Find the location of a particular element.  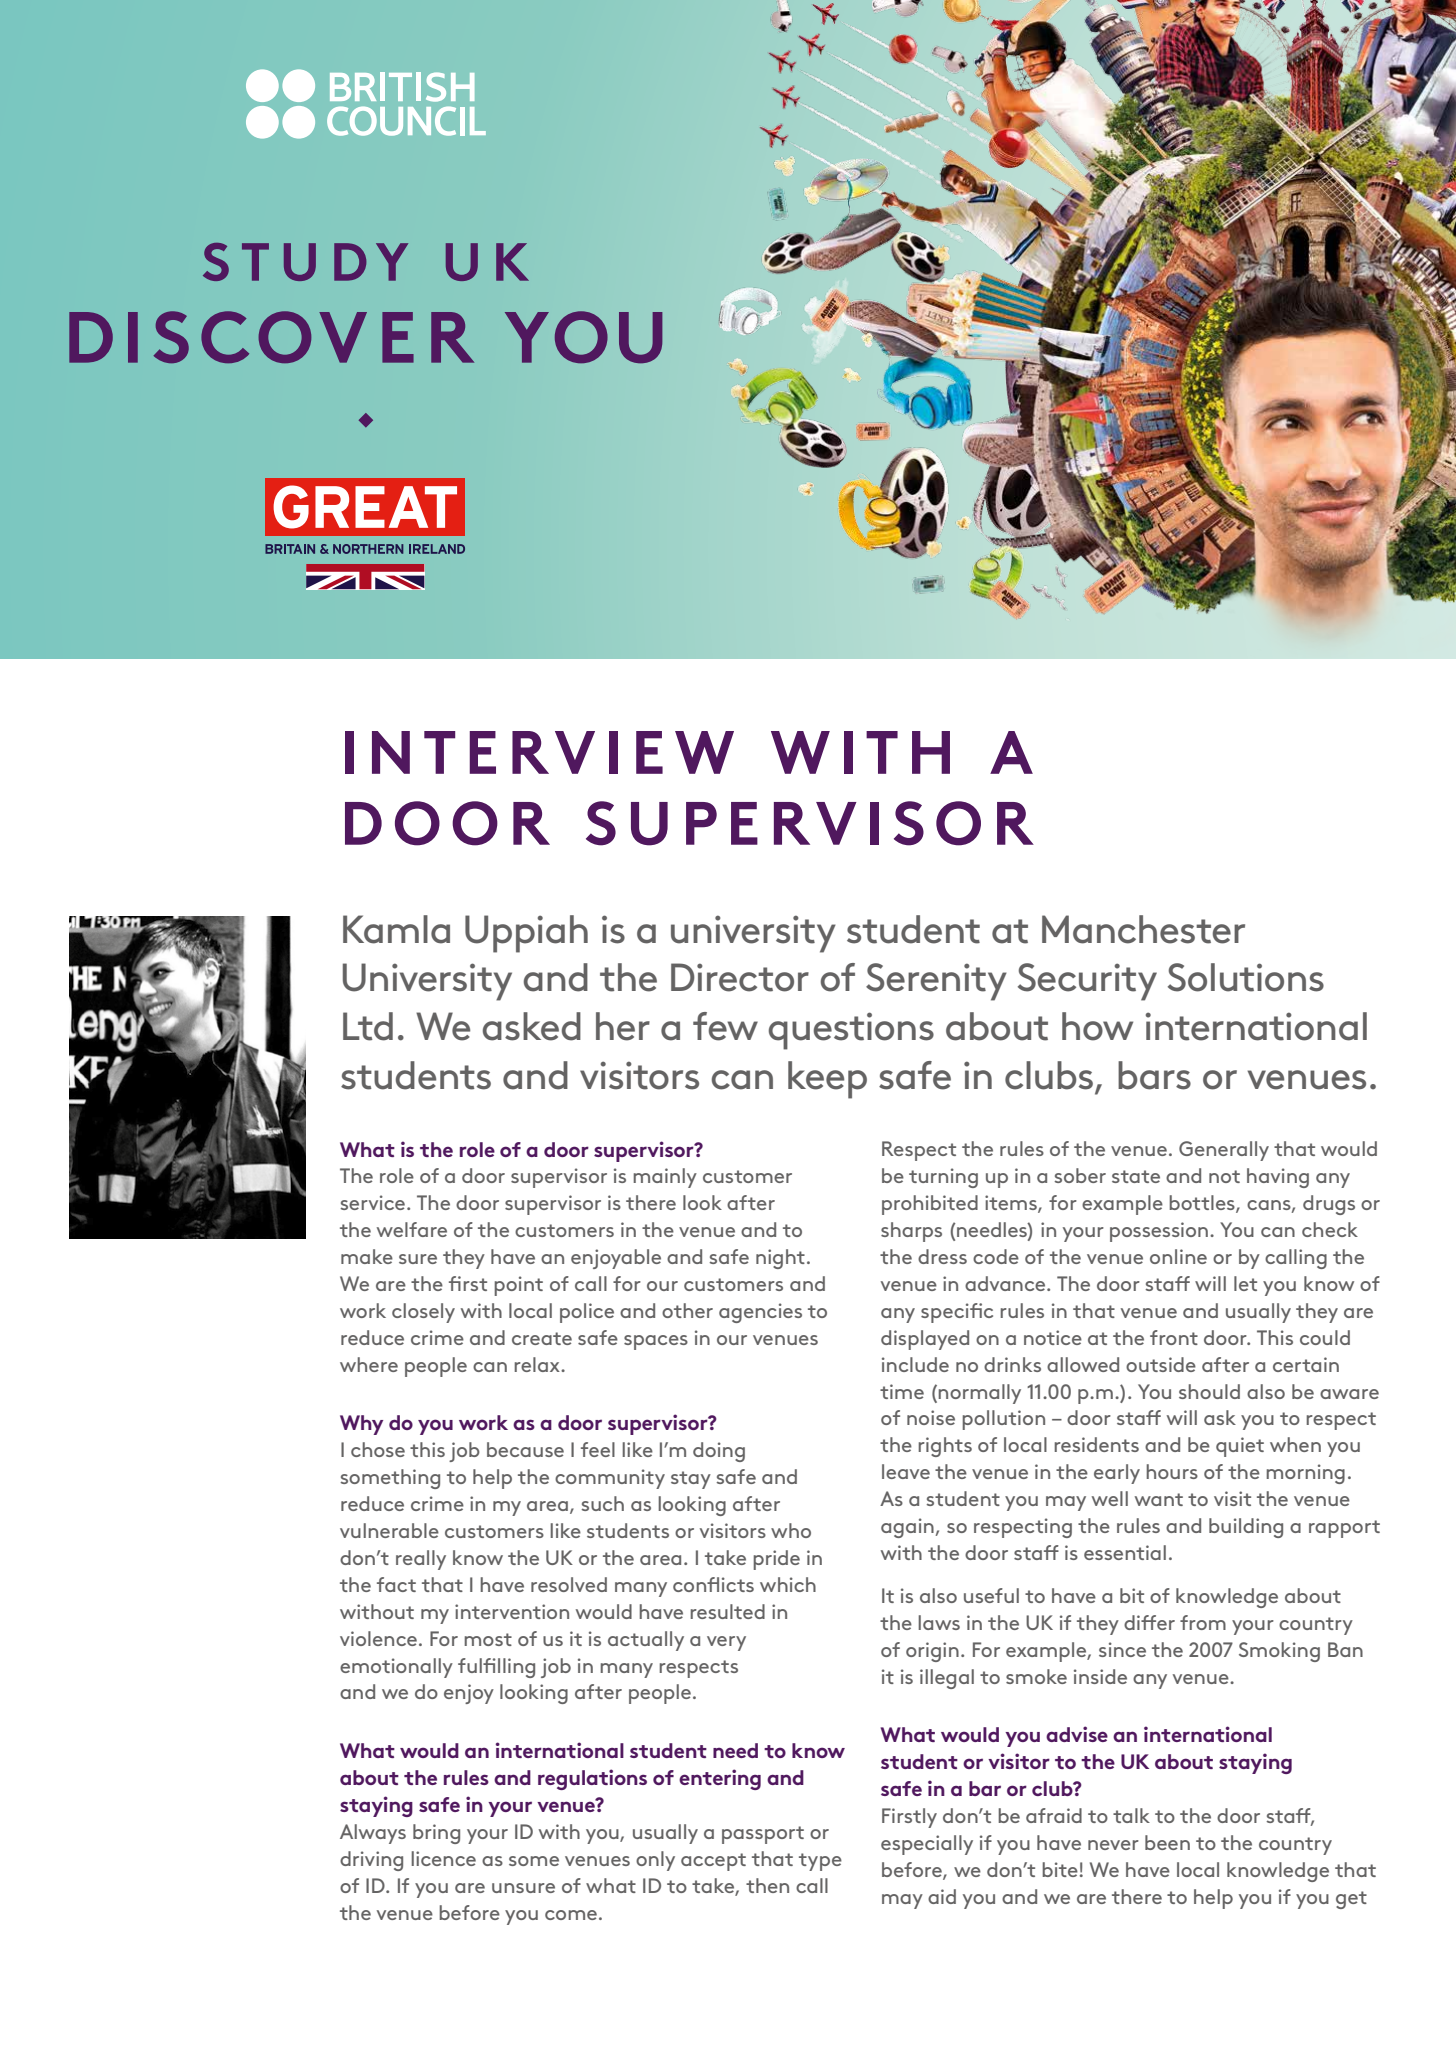

because is located at coordinates (525, 1449).
